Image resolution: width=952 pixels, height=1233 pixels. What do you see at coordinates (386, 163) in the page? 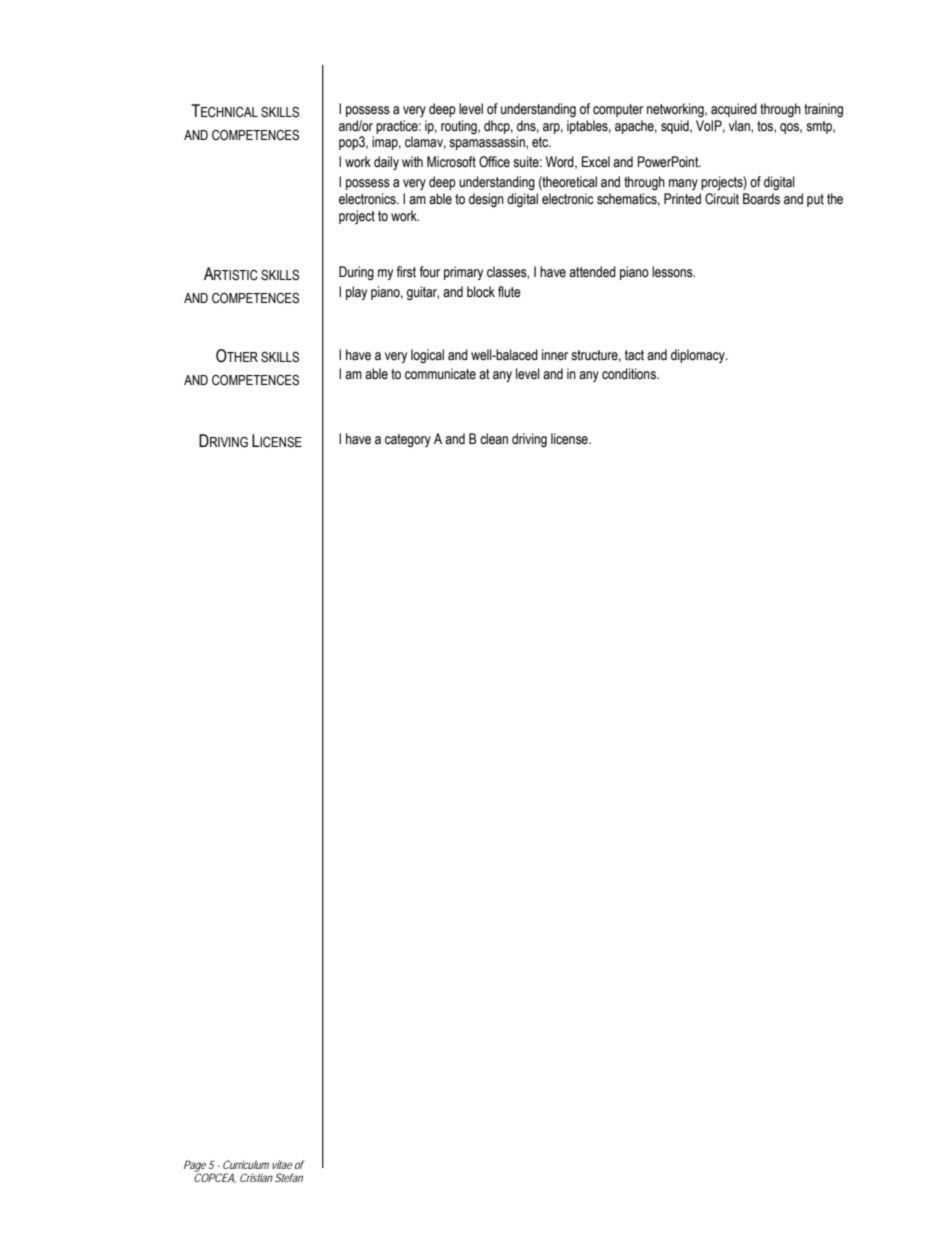
I see `daily` at bounding box center [386, 163].
